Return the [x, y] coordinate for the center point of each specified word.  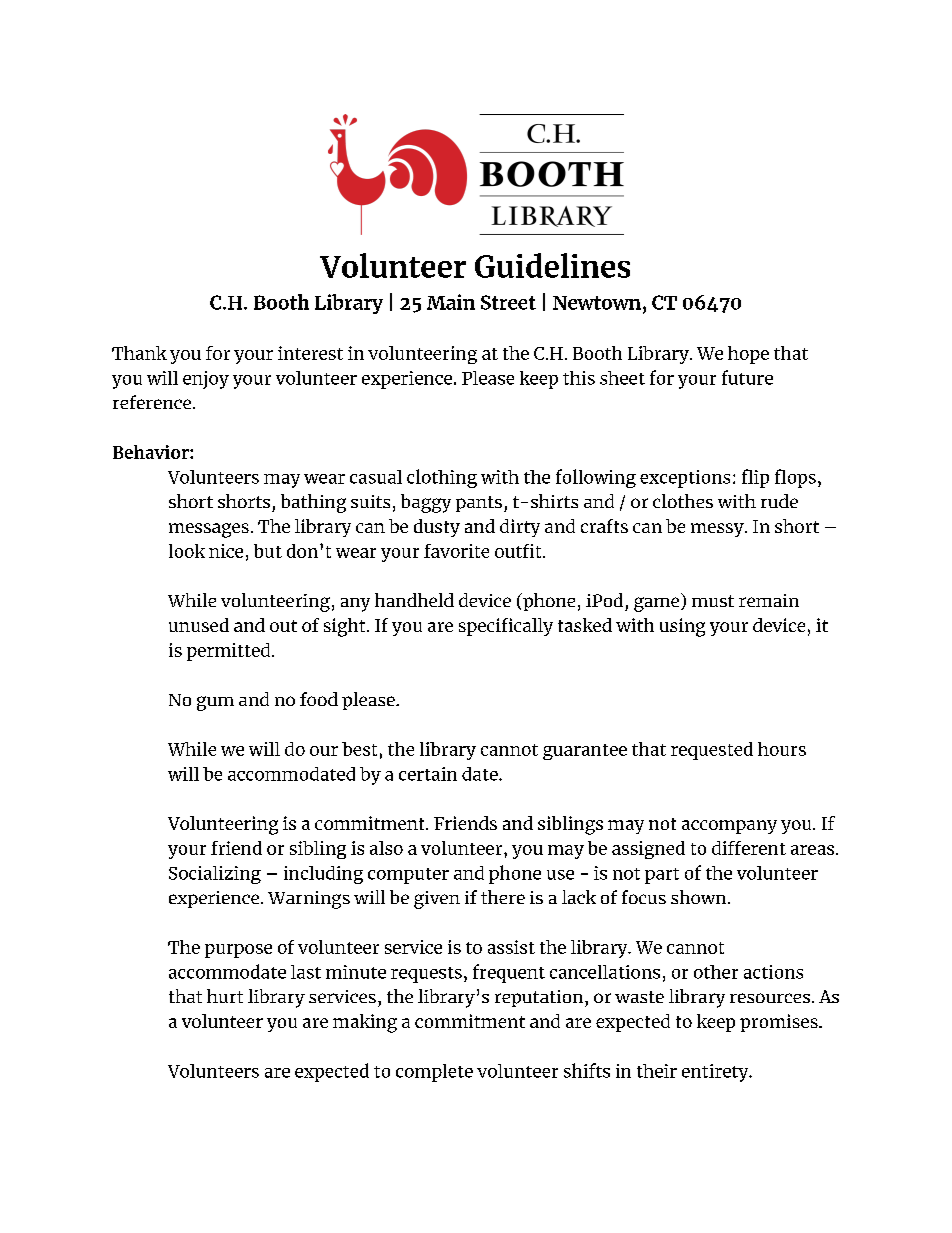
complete [434, 1073]
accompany [729, 827]
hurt [225, 996]
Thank [139, 353]
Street [508, 302]
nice [226, 551]
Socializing [215, 875]
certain [428, 774]
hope [748, 355]
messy [718, 530]
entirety [716, 1073]
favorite [456, 551]
